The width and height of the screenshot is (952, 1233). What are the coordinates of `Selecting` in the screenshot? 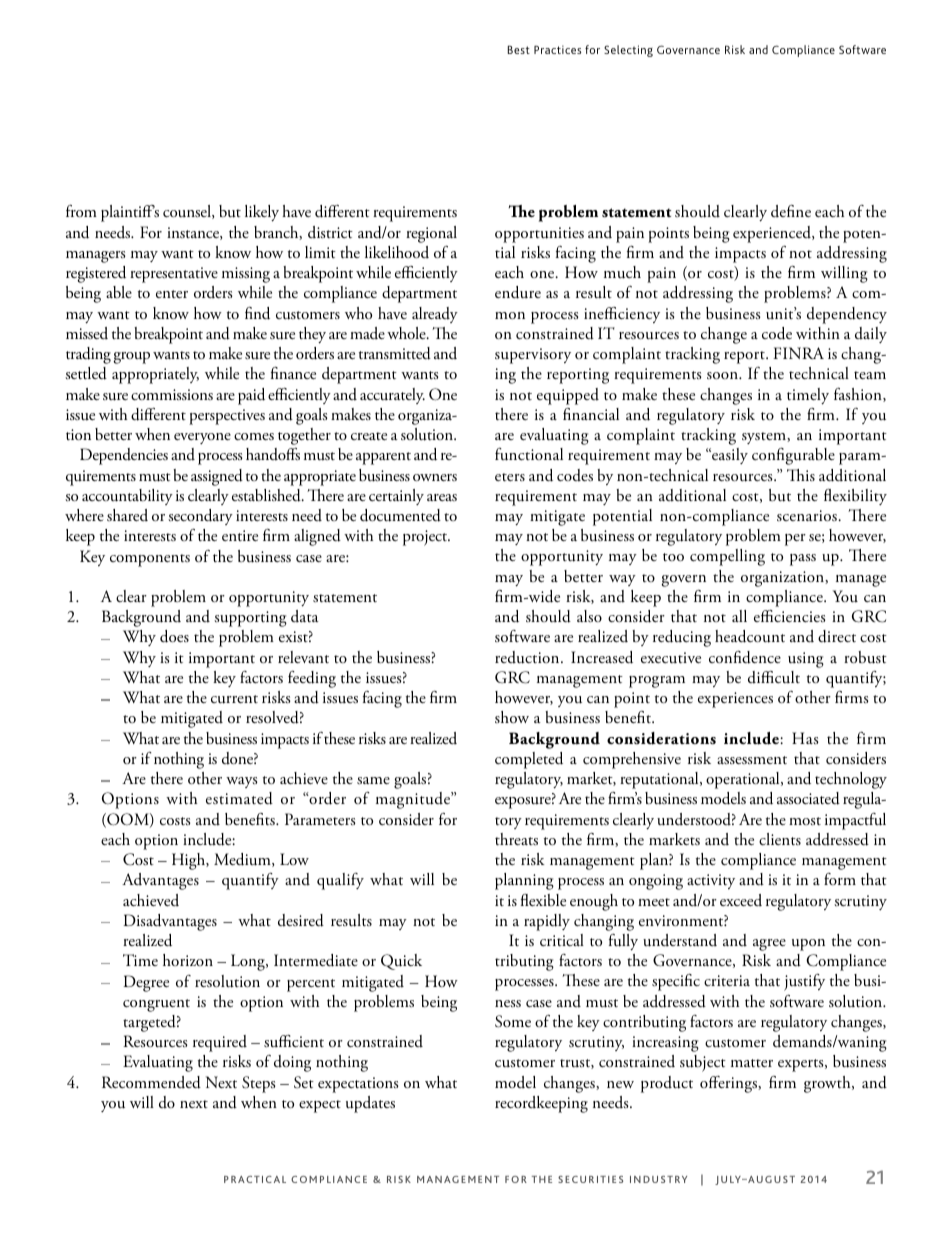 It's located at (628, 51).
